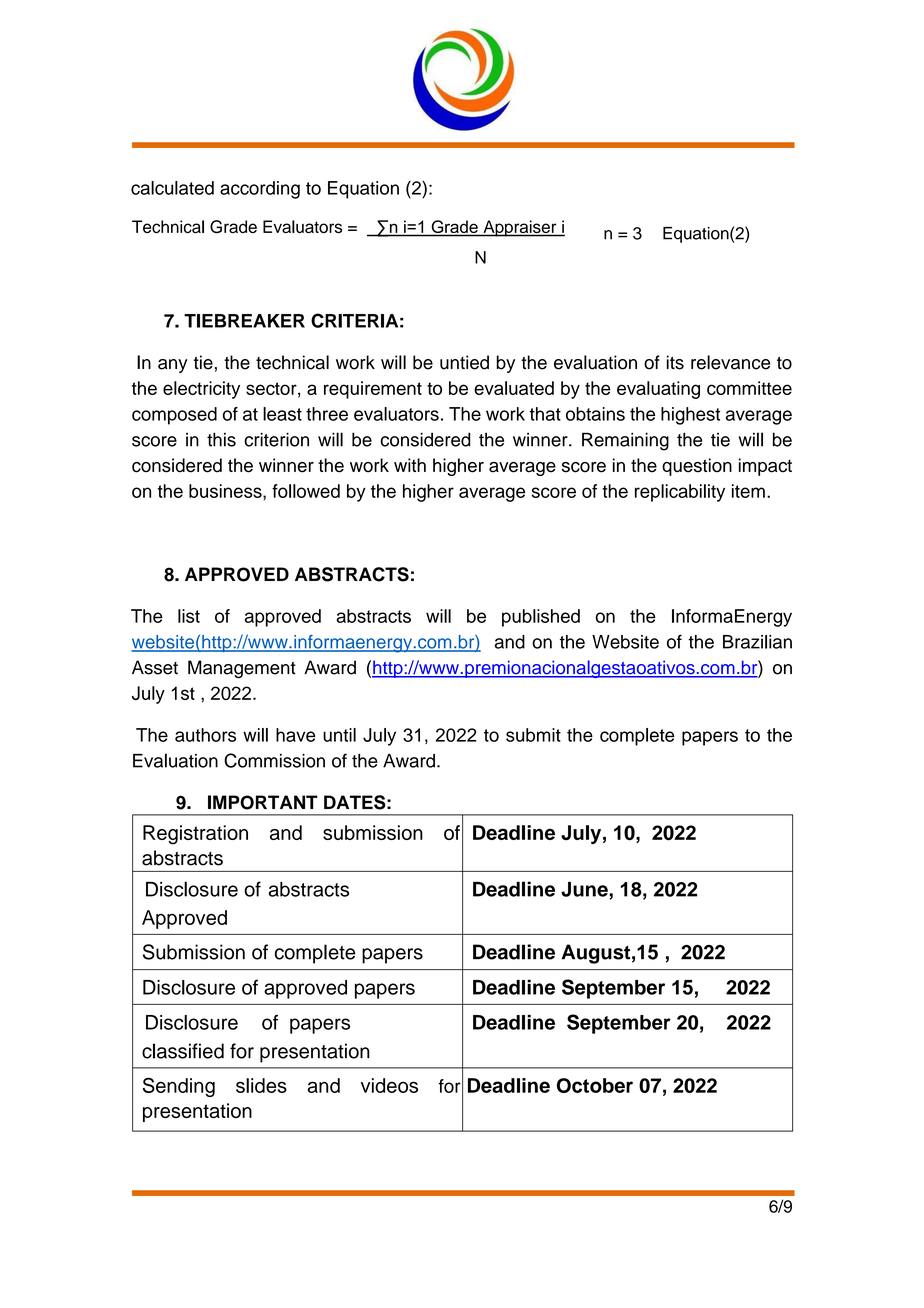  I want to click on Appraiser, so click(520, 228).
